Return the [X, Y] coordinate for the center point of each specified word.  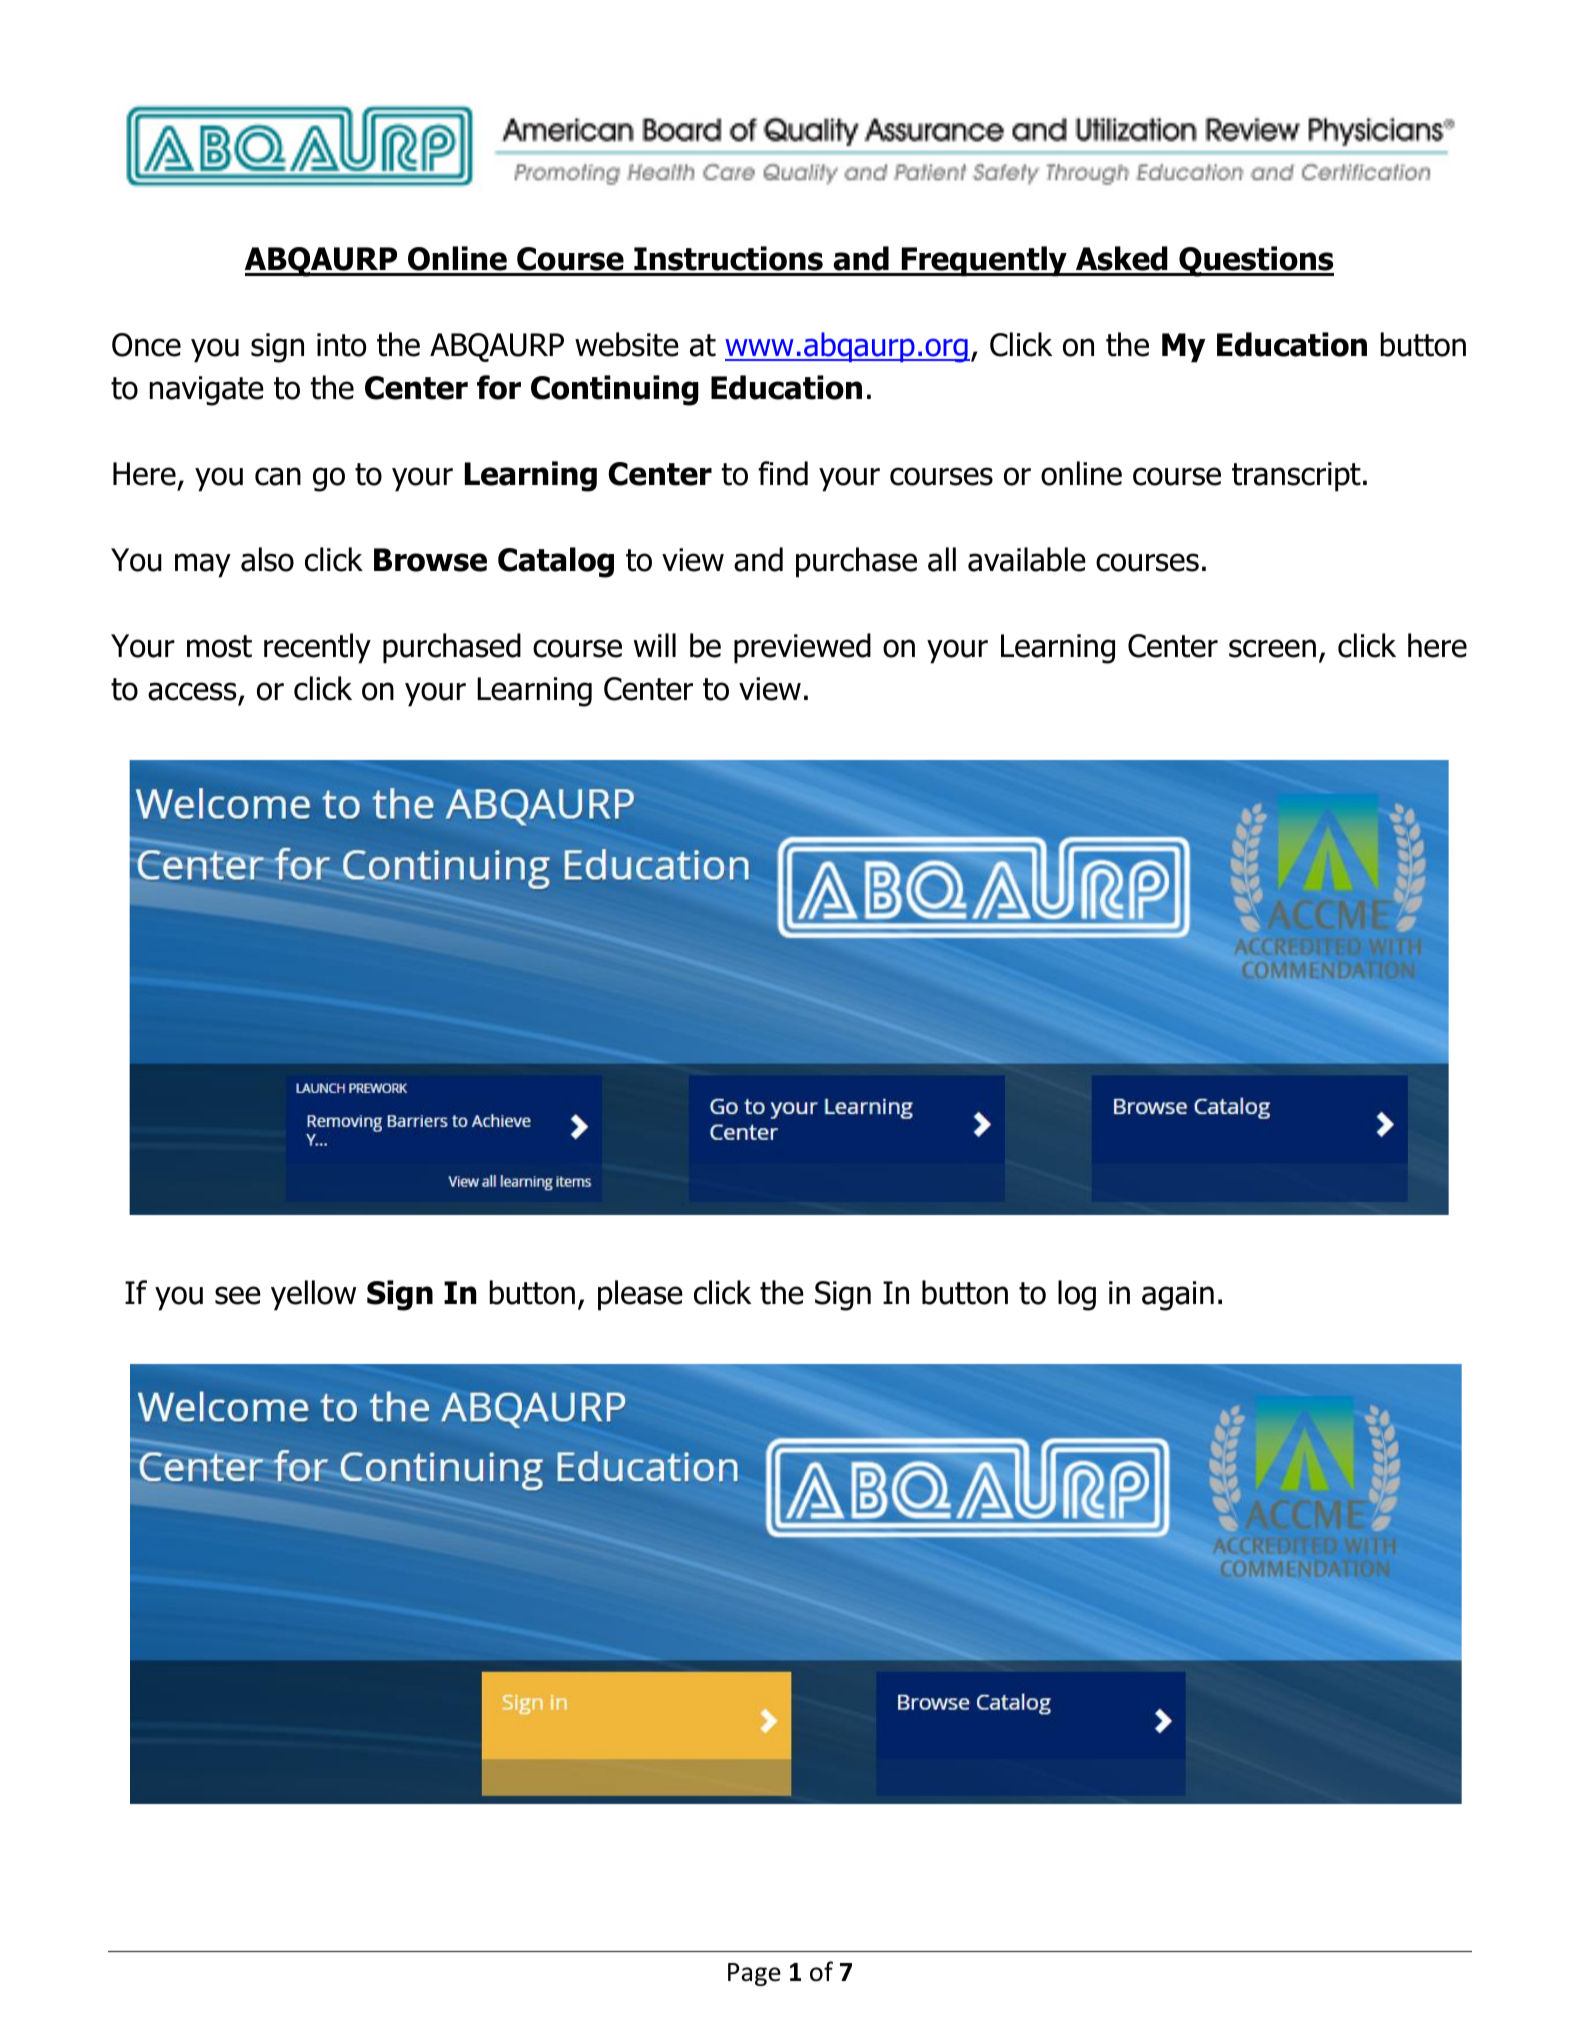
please [640, 1295]
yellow [313, 1295]
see [238, 1295]
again [1178, 1296]
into [341, 345]
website [627, 344]
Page [754, 1974]
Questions [1255, 261]
